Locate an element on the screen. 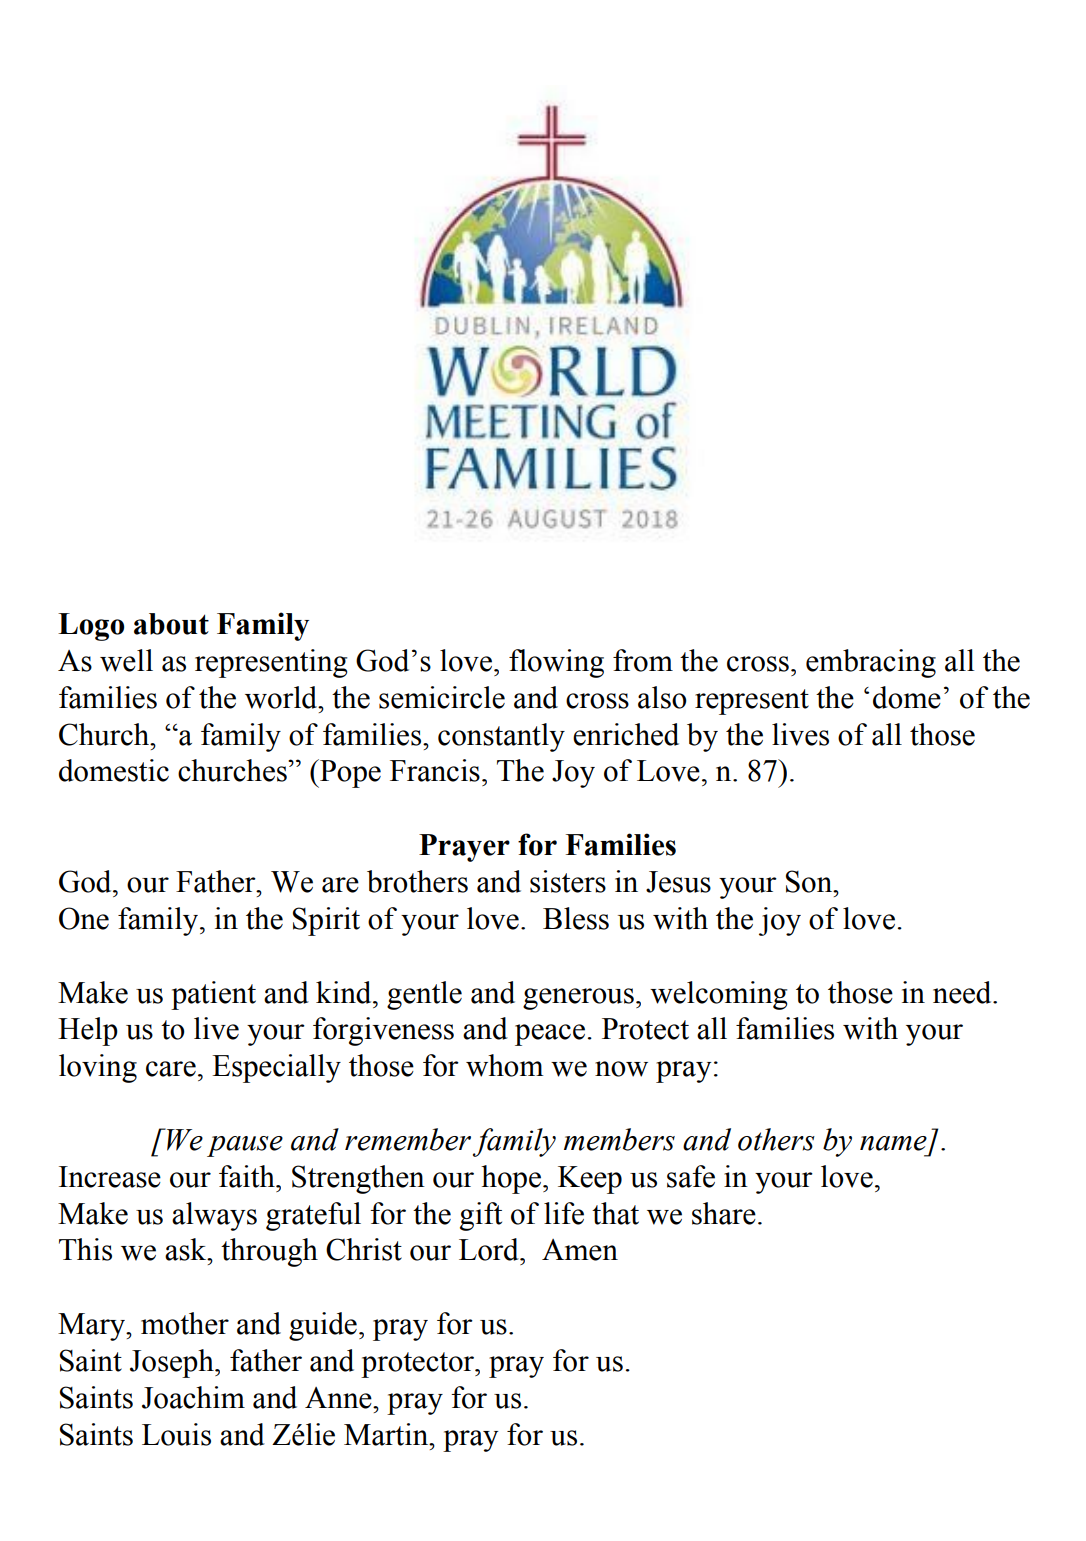 The width and height of the screenshot is (1086, 1541). Martin is located at coordinates (387, 1434).
